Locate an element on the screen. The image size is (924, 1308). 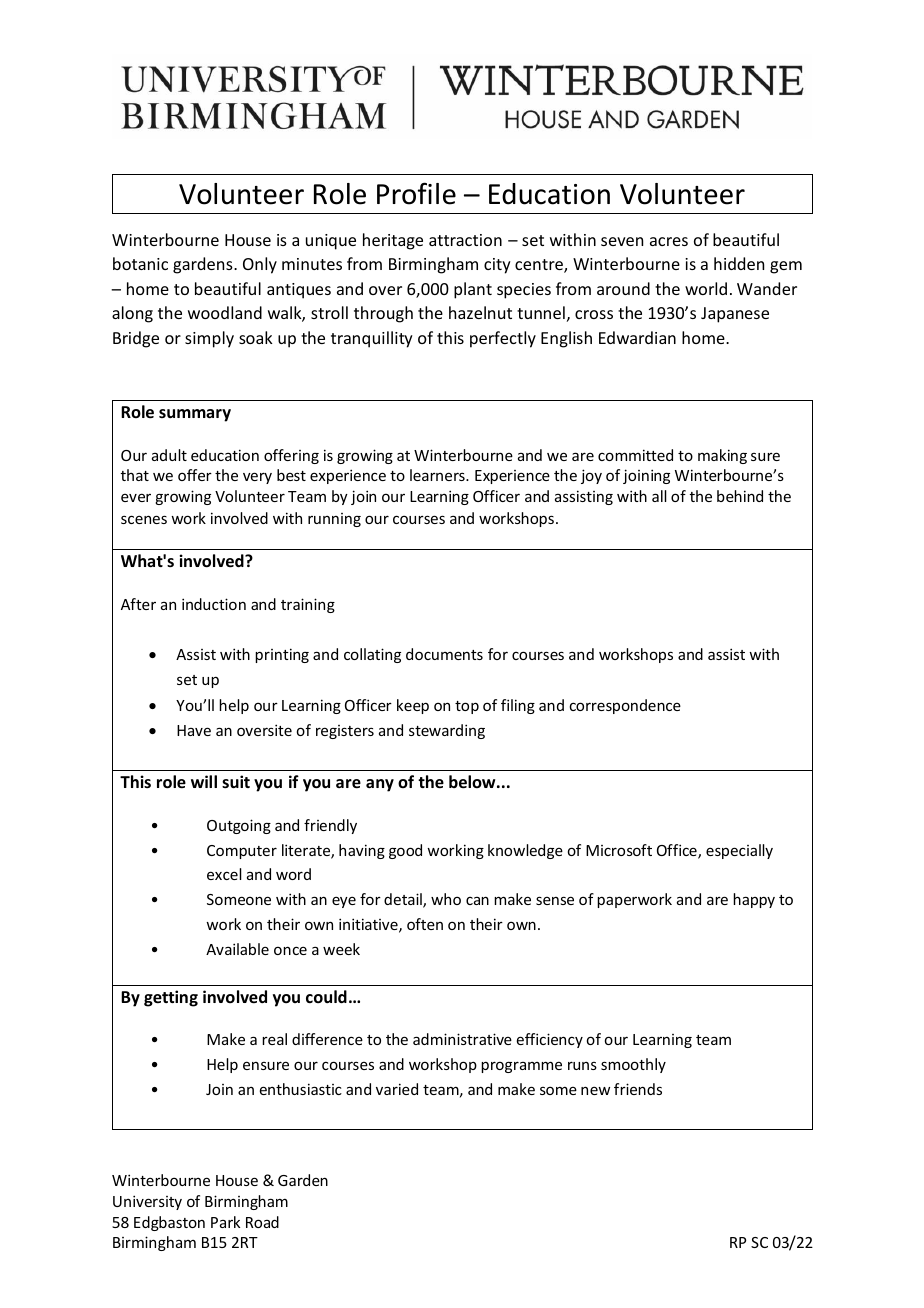
Only is located at coordinates (260, 265).
